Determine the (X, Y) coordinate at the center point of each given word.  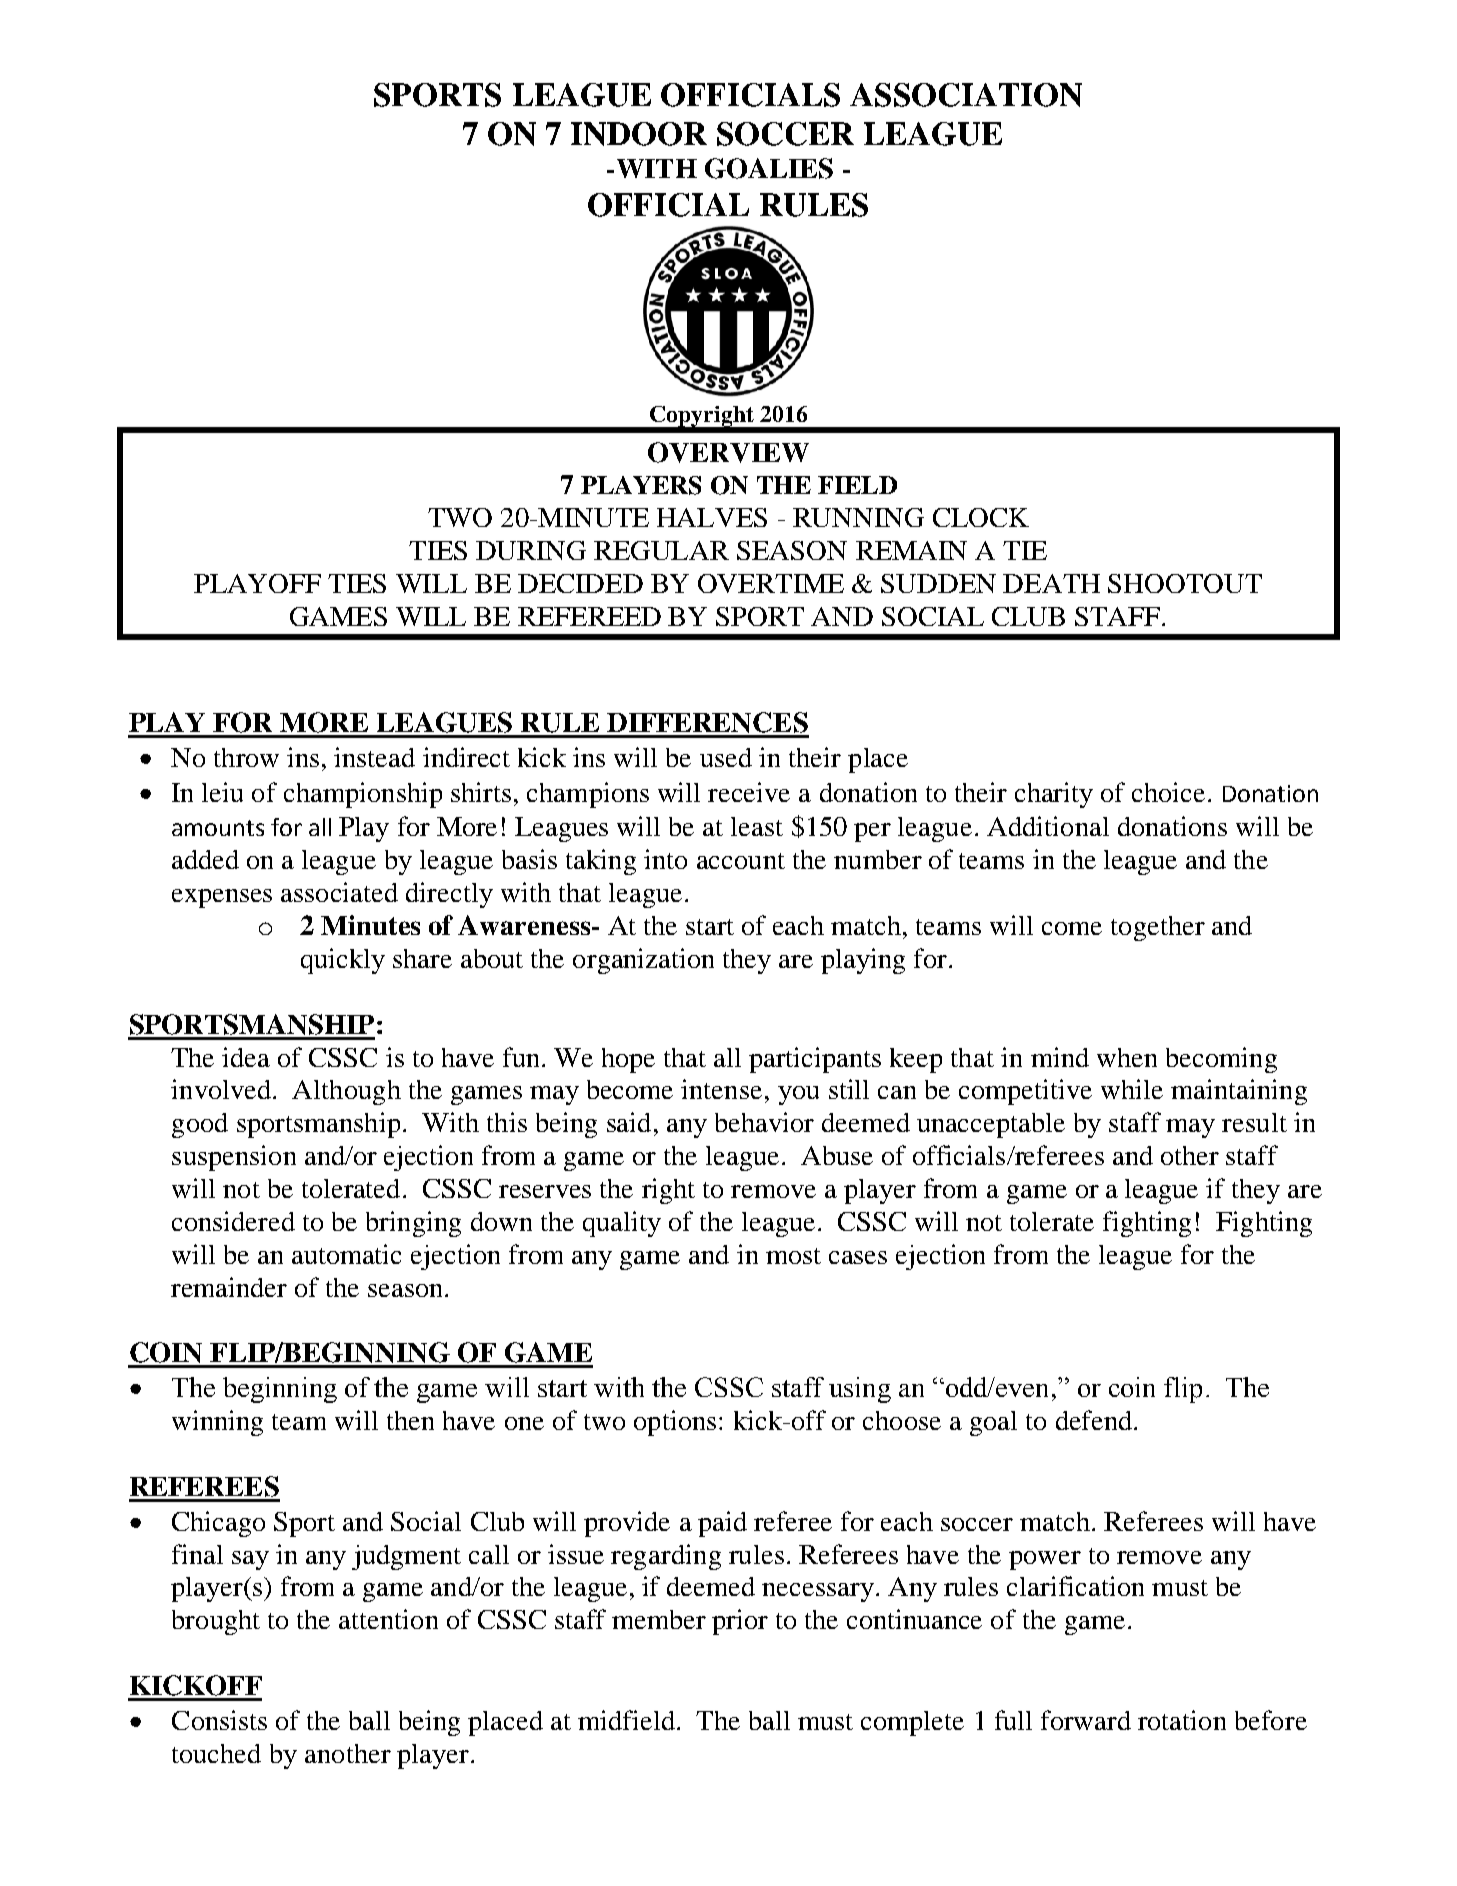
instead (374, 757)
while (1132, 1089)
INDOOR (639, 134)
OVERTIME (771, 583)
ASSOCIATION (966, 95)
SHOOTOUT (1185, 583)
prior (740, 1622)
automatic (346, 1254)
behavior (764, 1122)
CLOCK (981, 517)
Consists (219, 1720)
